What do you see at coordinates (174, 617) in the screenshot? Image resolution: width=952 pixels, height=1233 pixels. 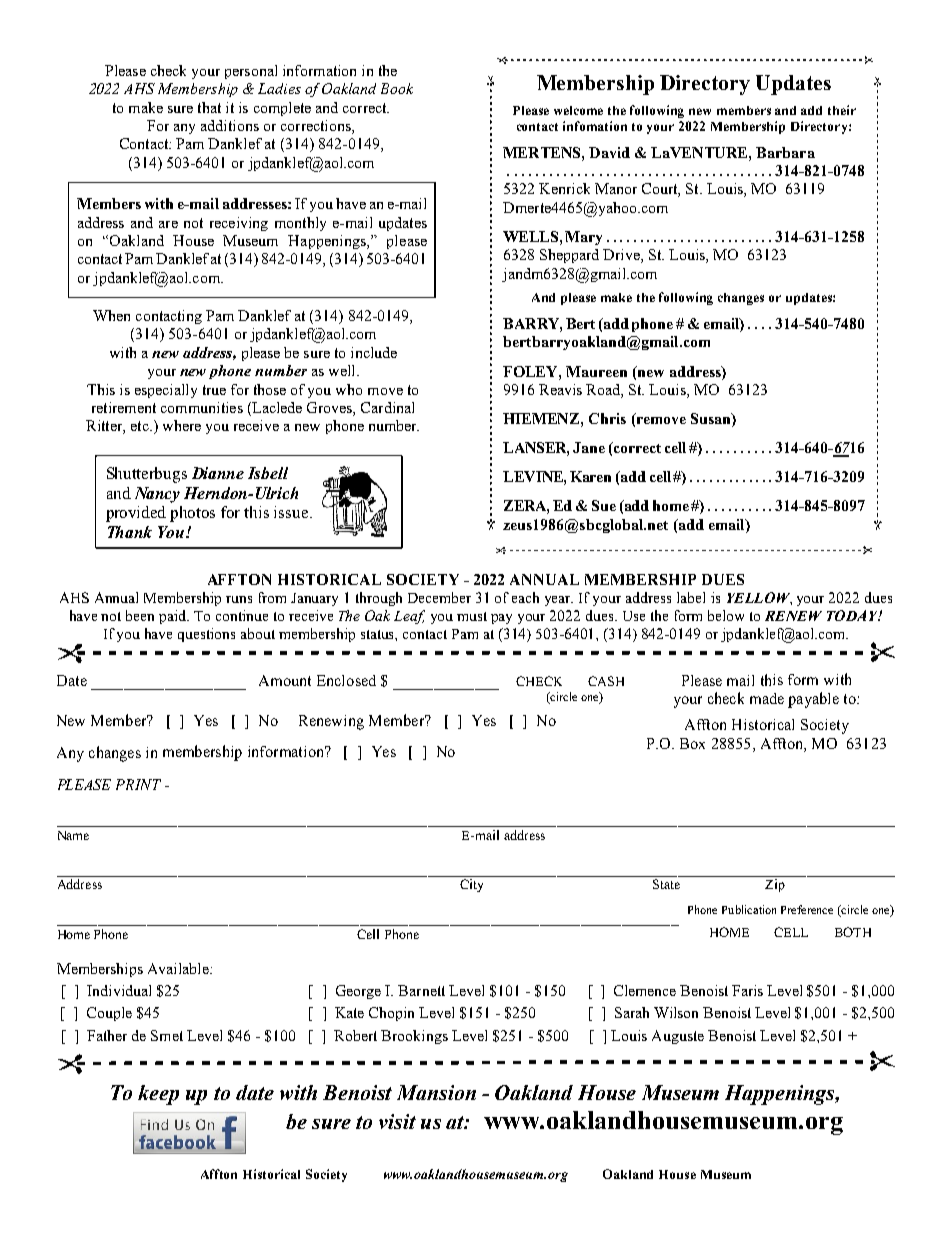 I see `paid` at bounding box center [174, 617].
